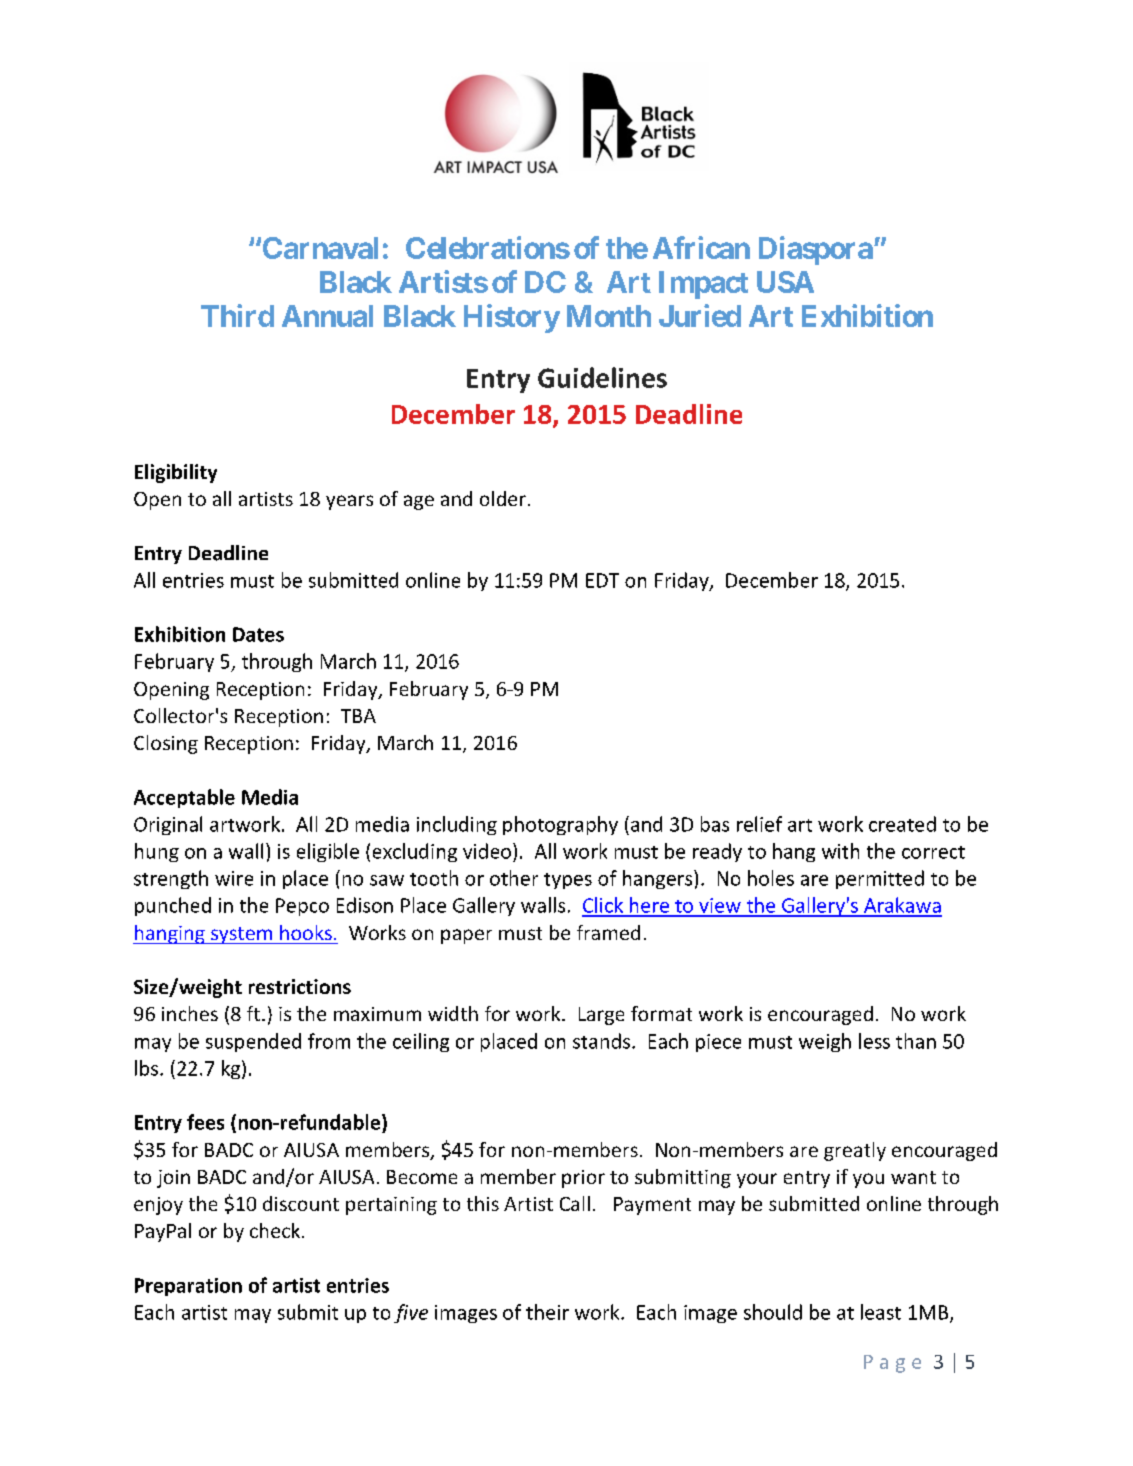  What do you see at coordinates (601, 1016) in the image?
I see `Large` at bounding box center [601, 1016].
